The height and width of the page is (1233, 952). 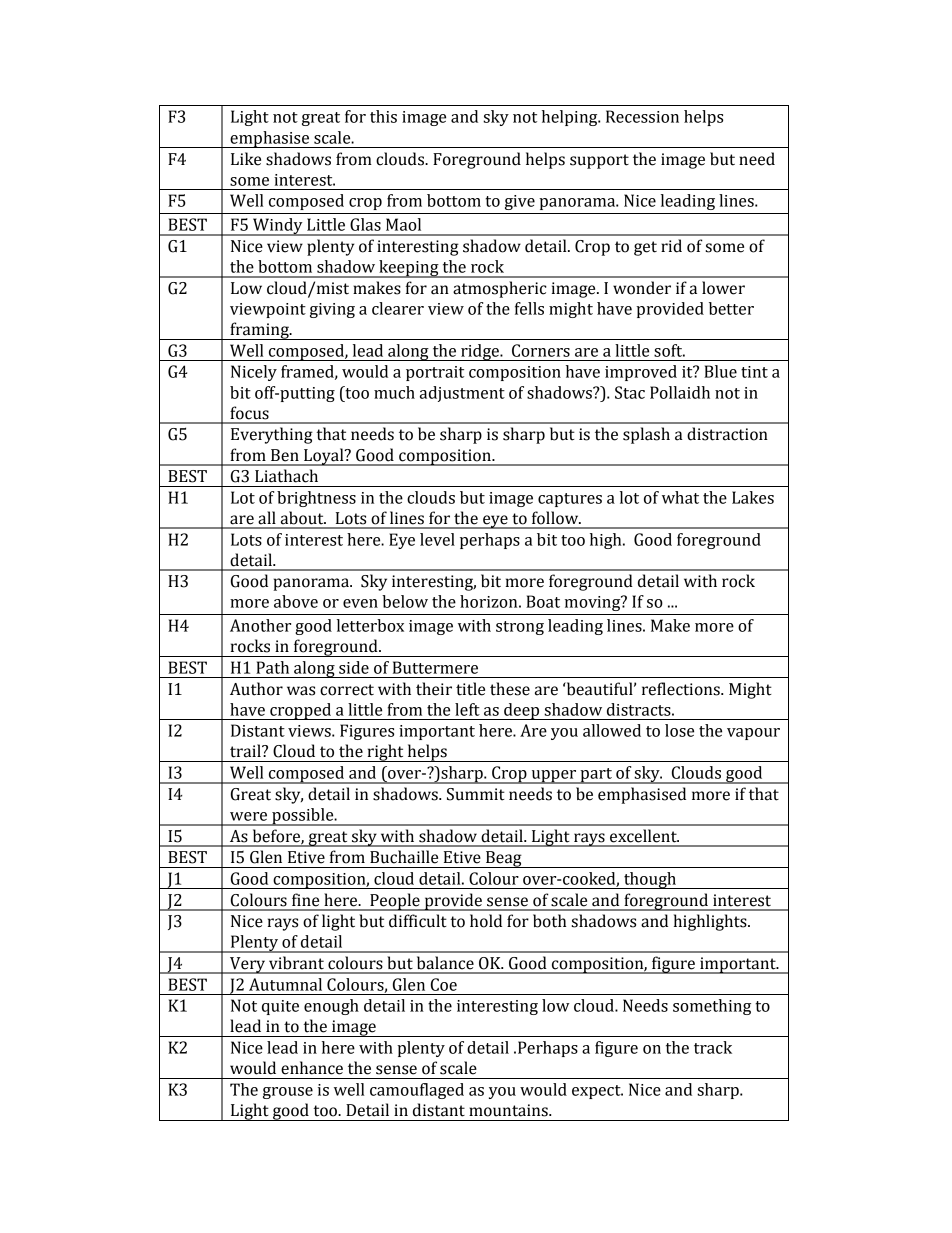 What do you see at coordinates (462, 394) in the page?
I see `adjustment` at bounding box center [462, 394].
